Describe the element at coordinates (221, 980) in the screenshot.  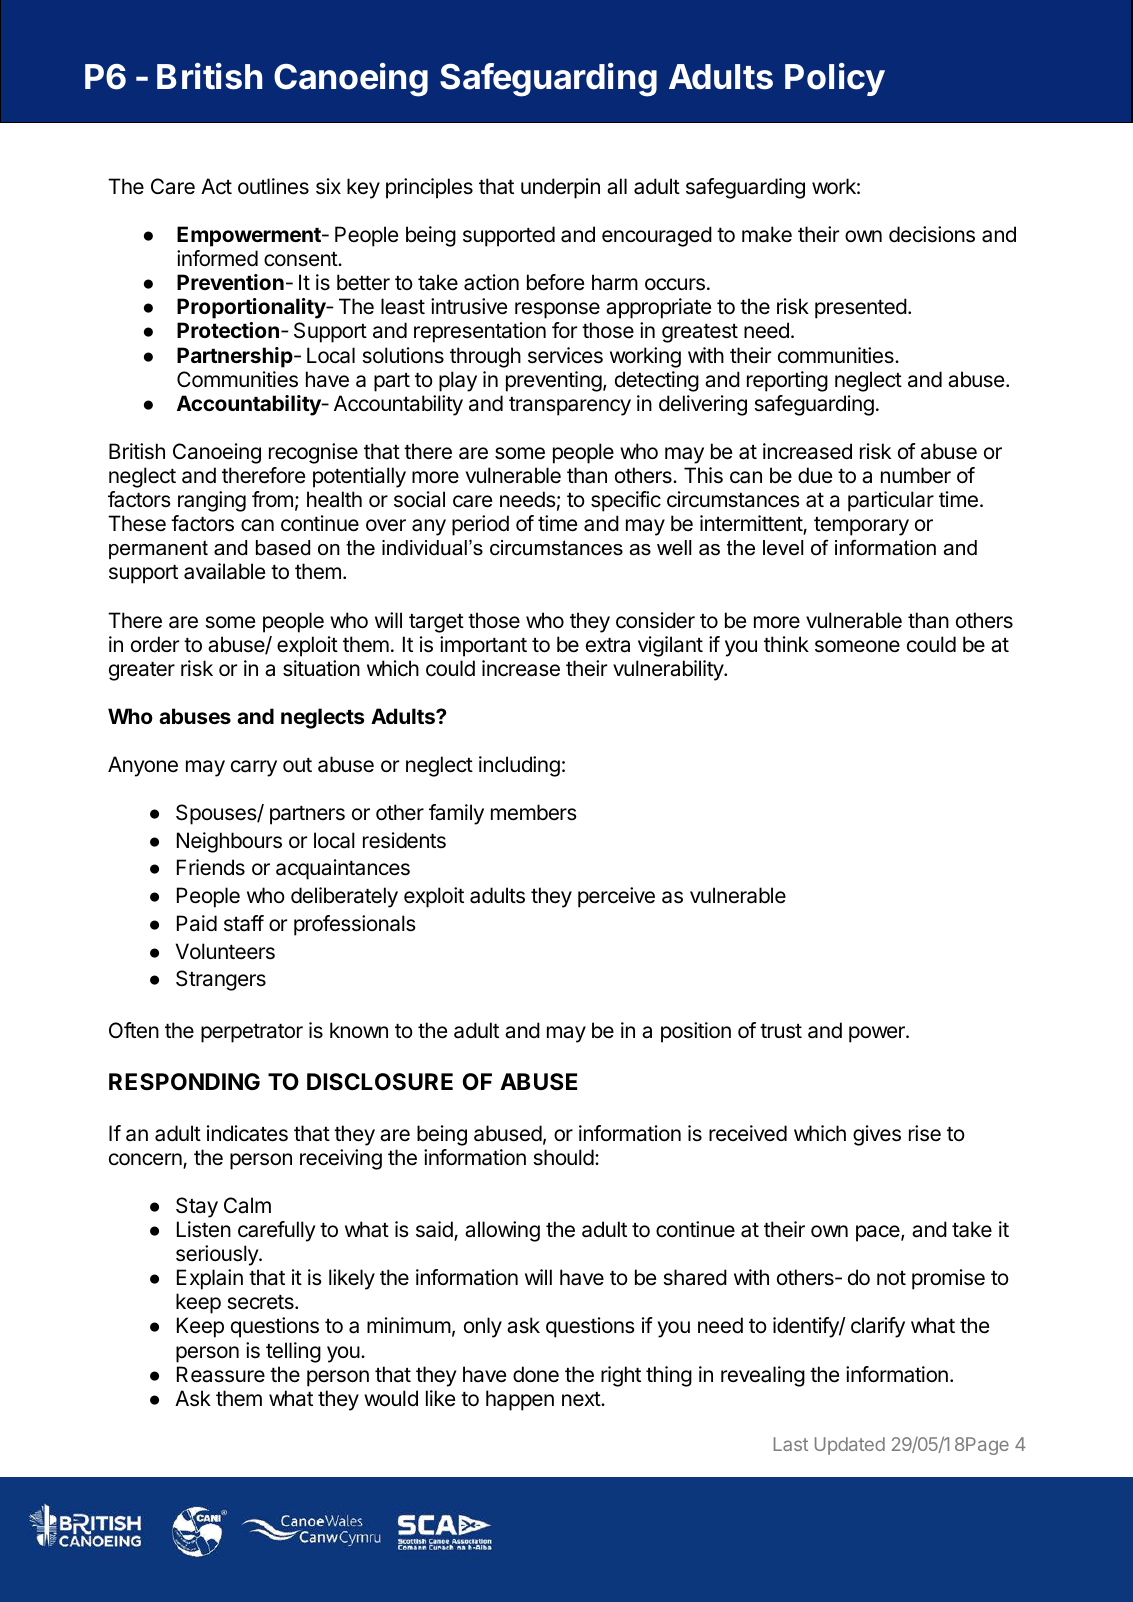
I see `Strangers` at that location.
